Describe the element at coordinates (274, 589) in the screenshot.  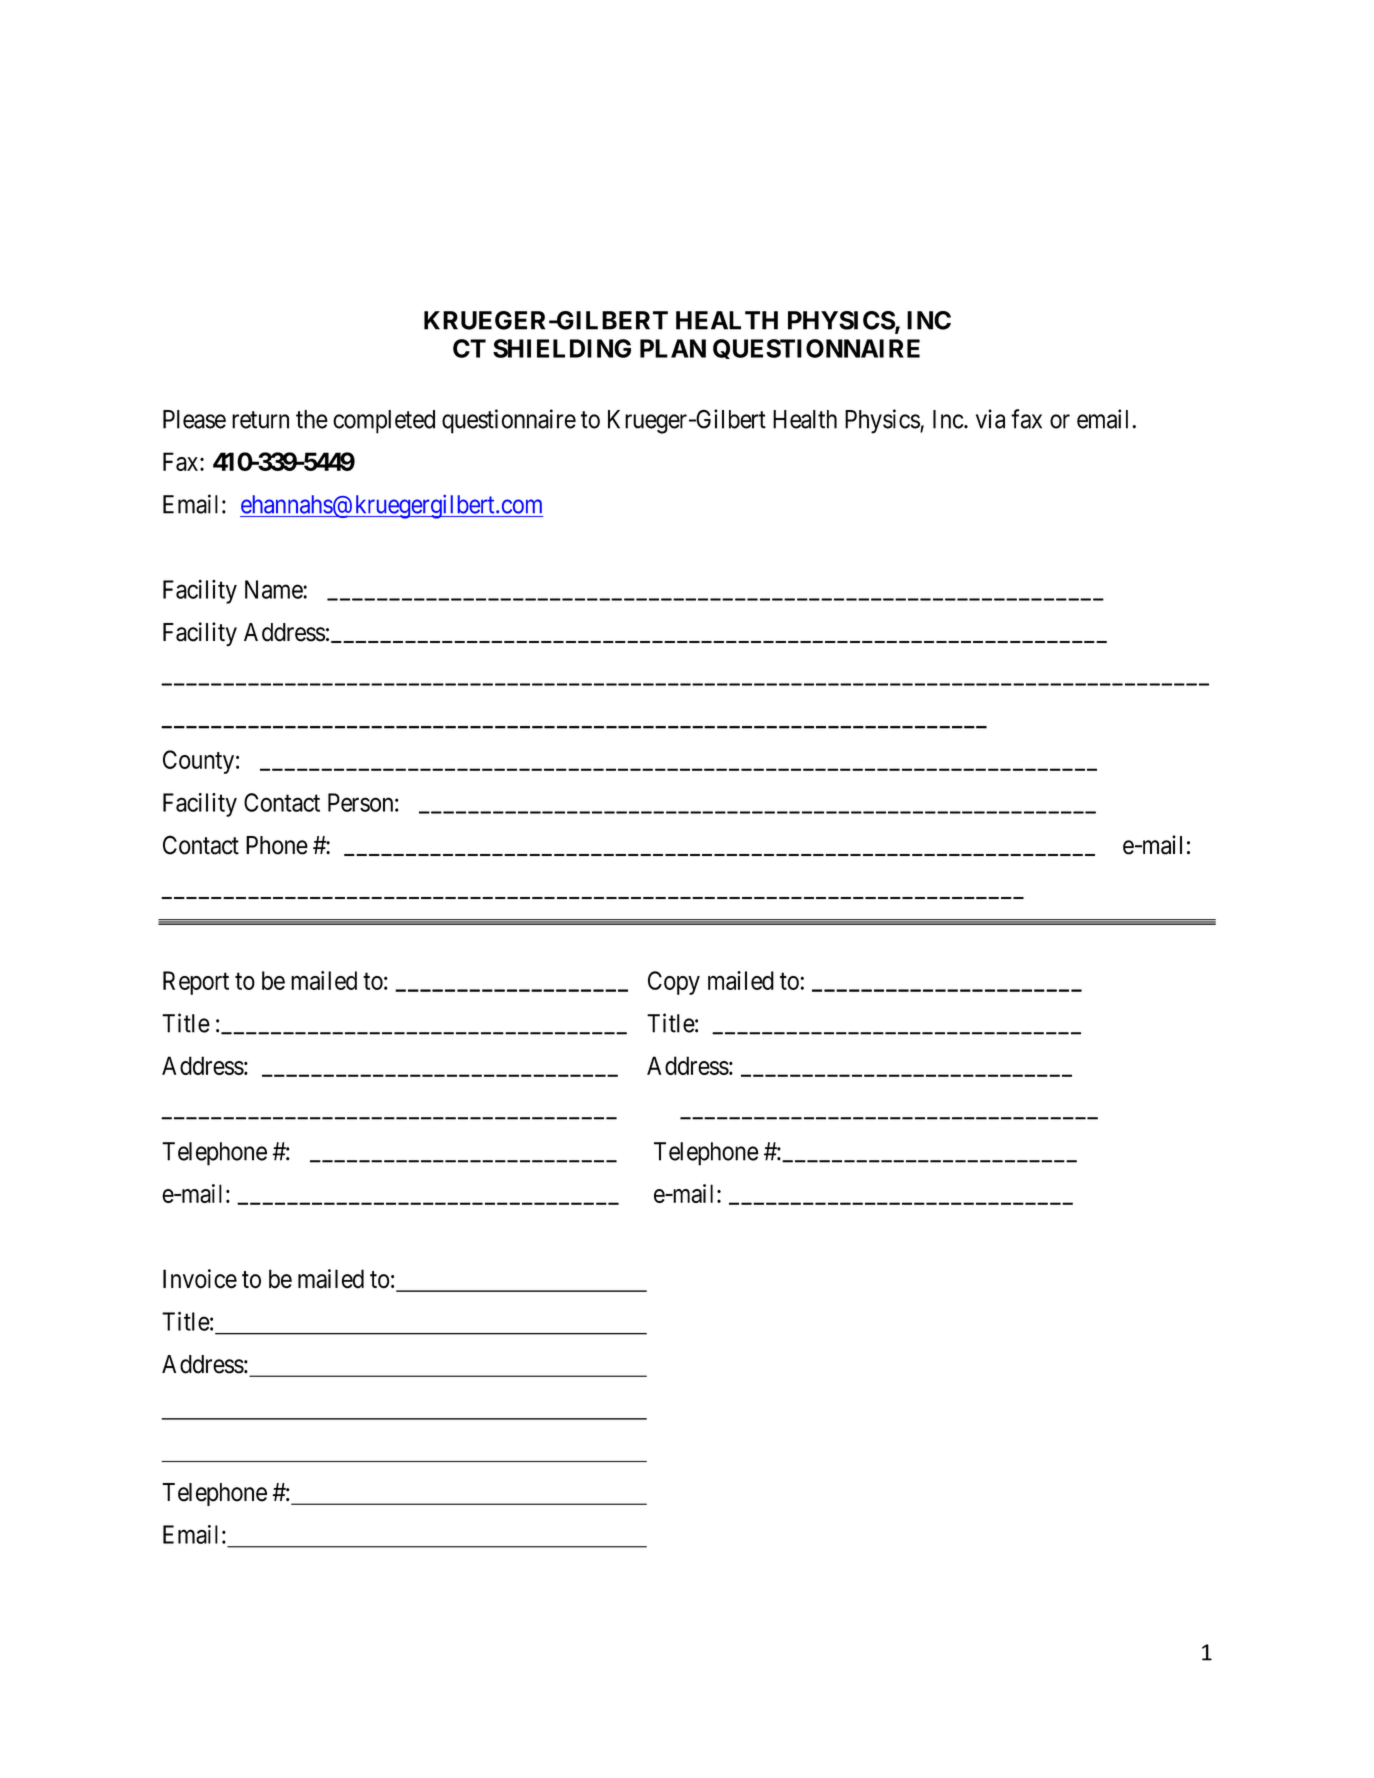
I see `Name` at that location.
